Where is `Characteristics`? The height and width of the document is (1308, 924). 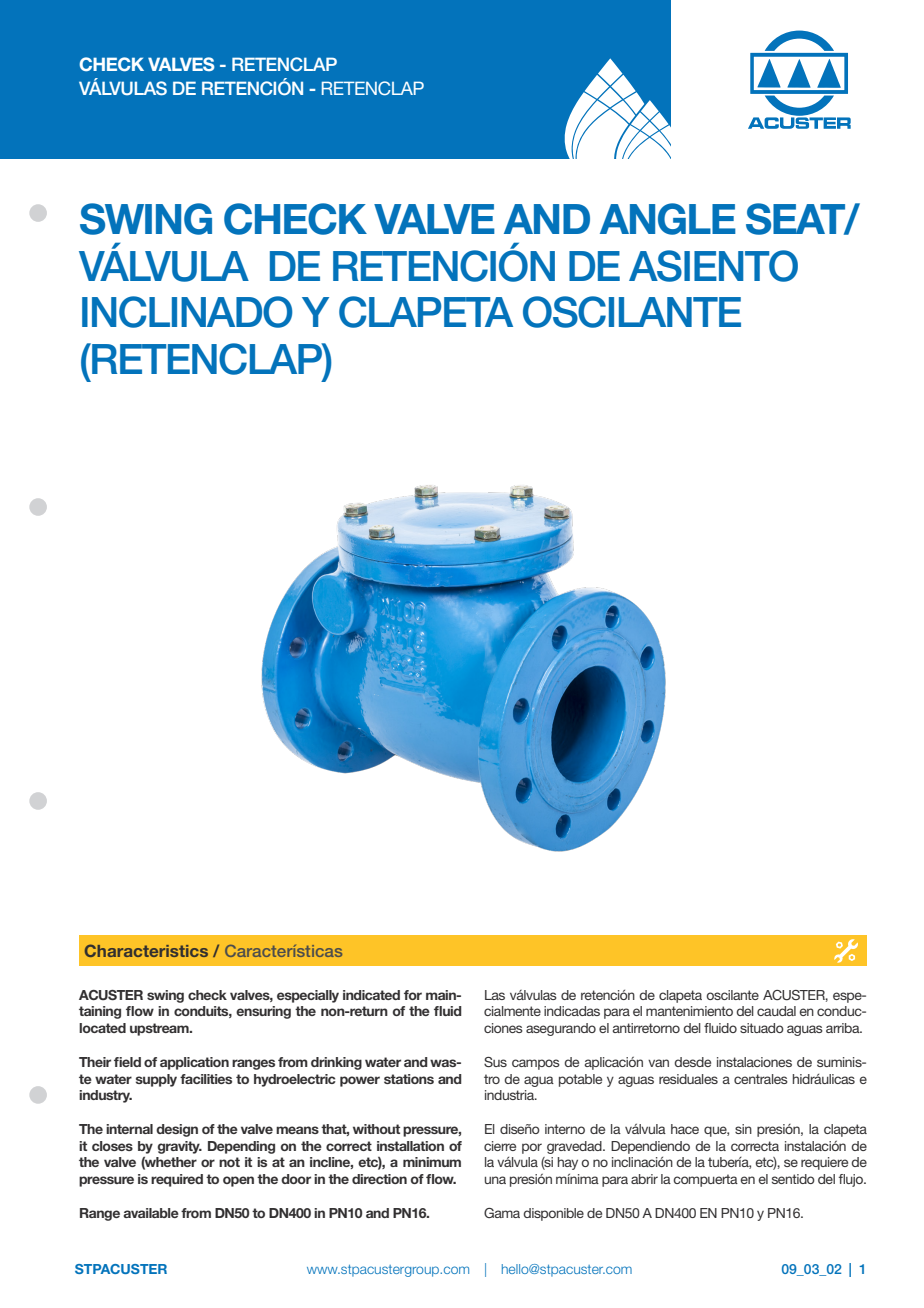 Characteristics is located at coordinates (146, 950).
